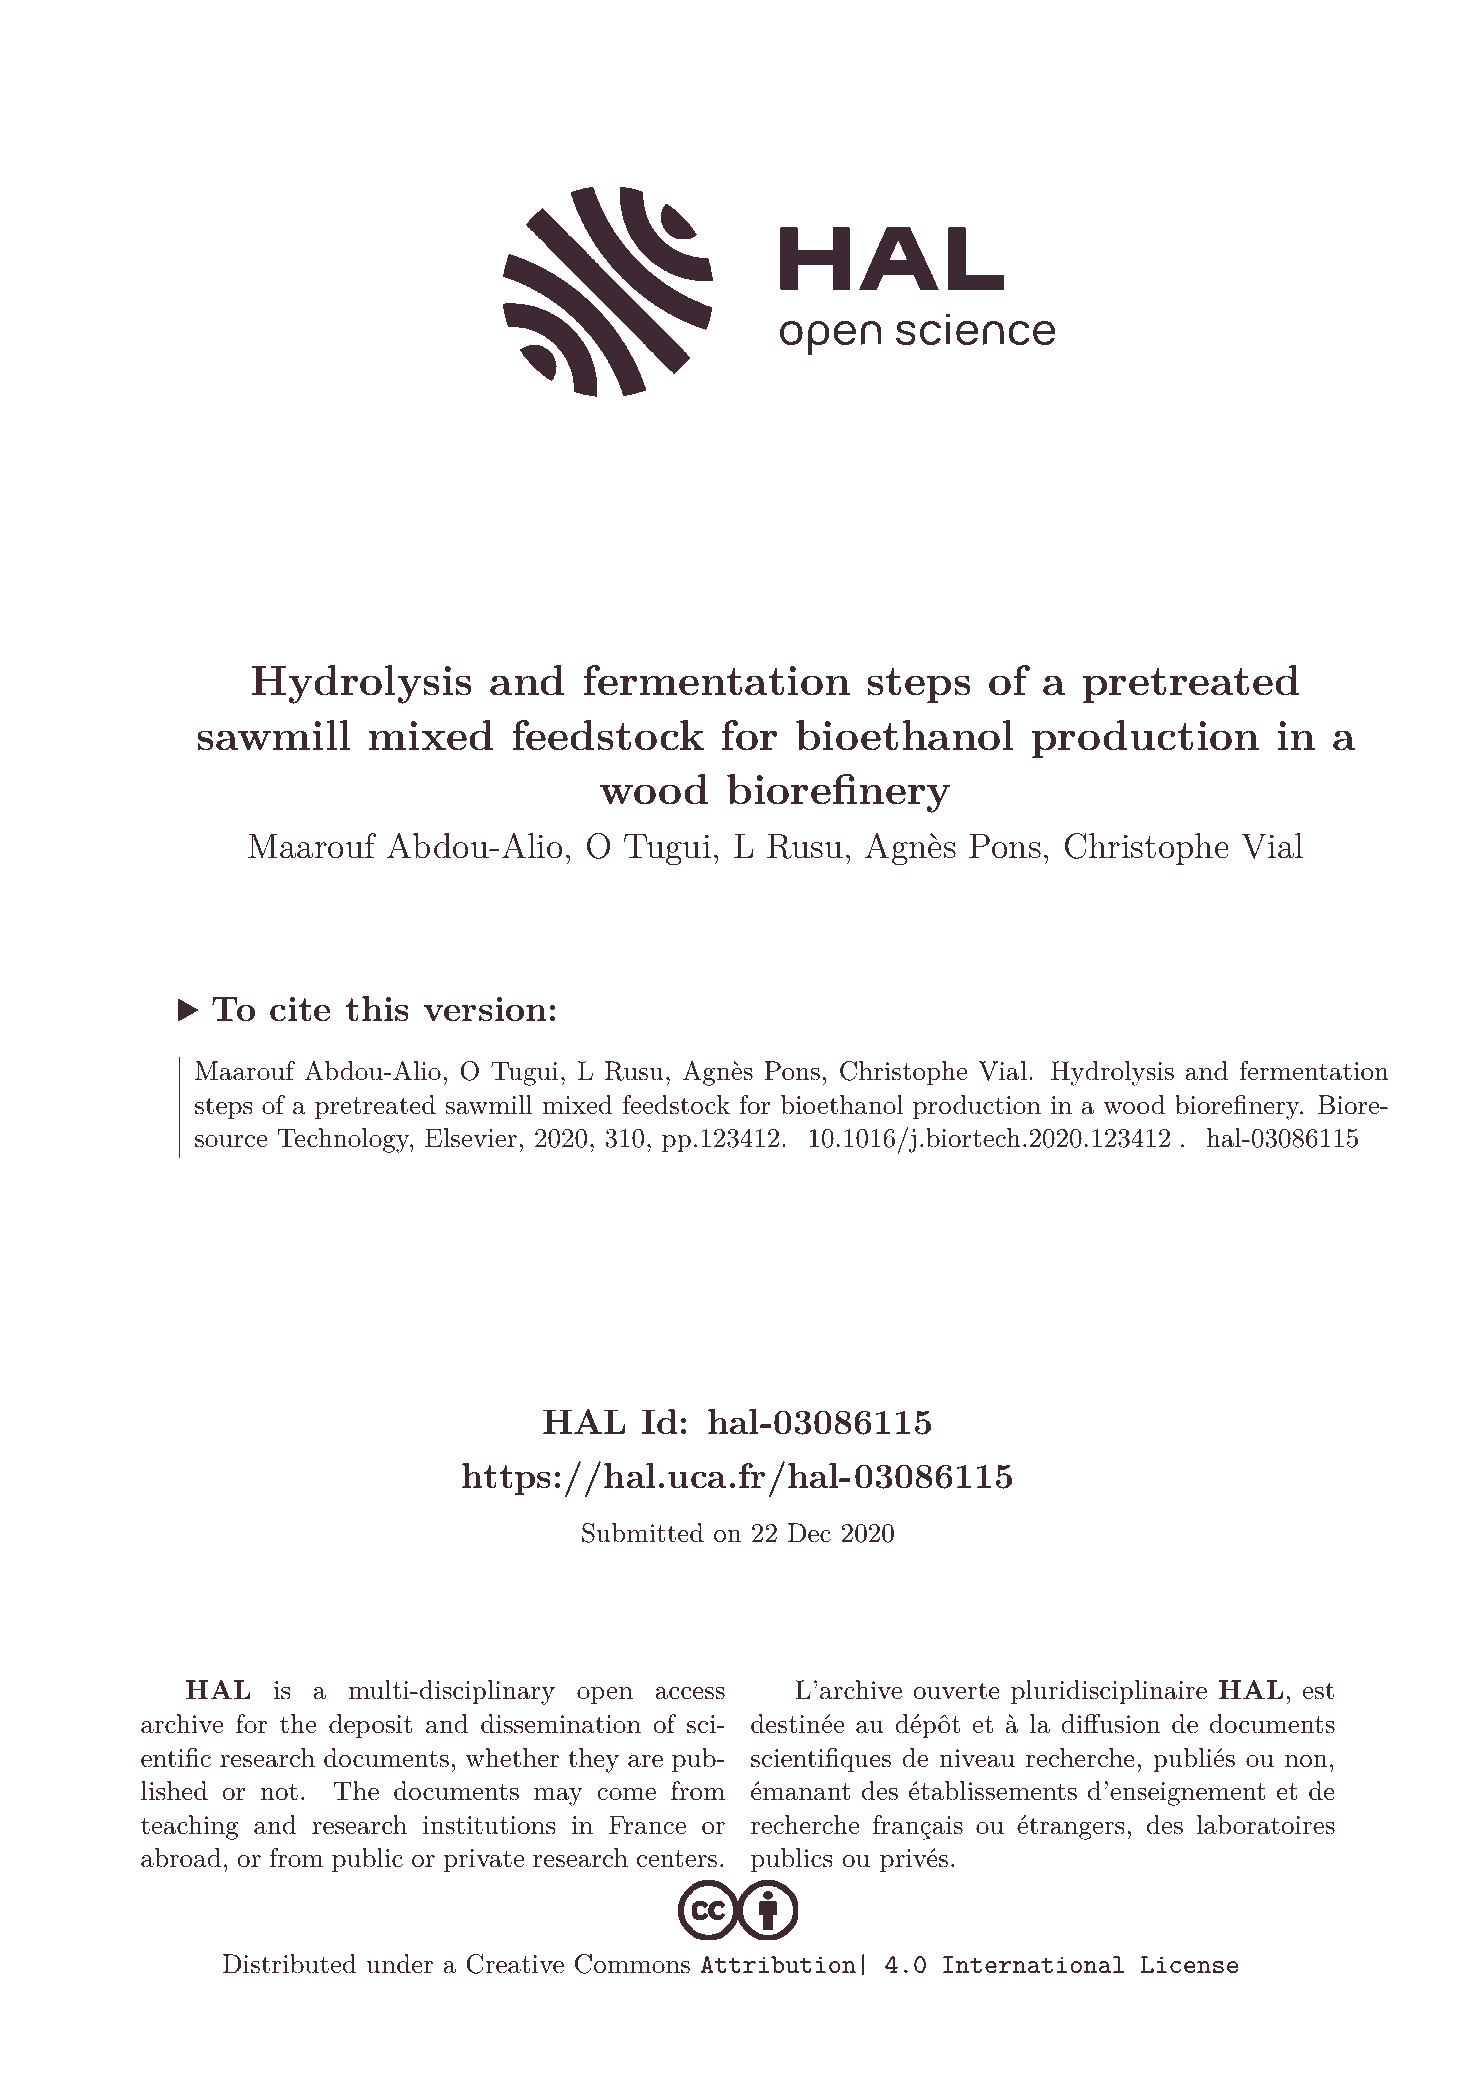 Image resolution: width=1476 pixels, height=2087 pixels. I want to click on version, so click(485, 1009).
